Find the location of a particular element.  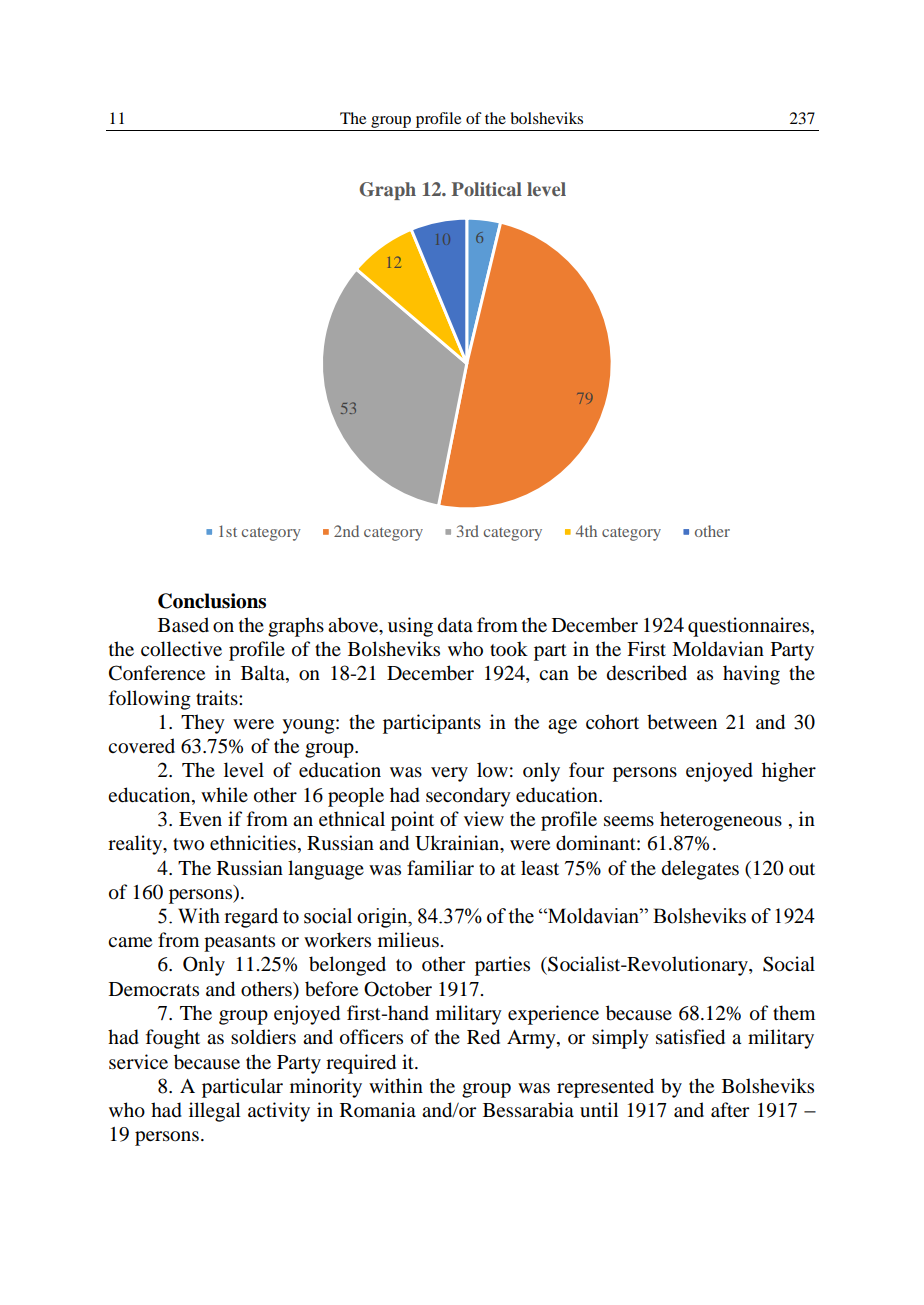

illegal is located at coordinates (214, 1112).
